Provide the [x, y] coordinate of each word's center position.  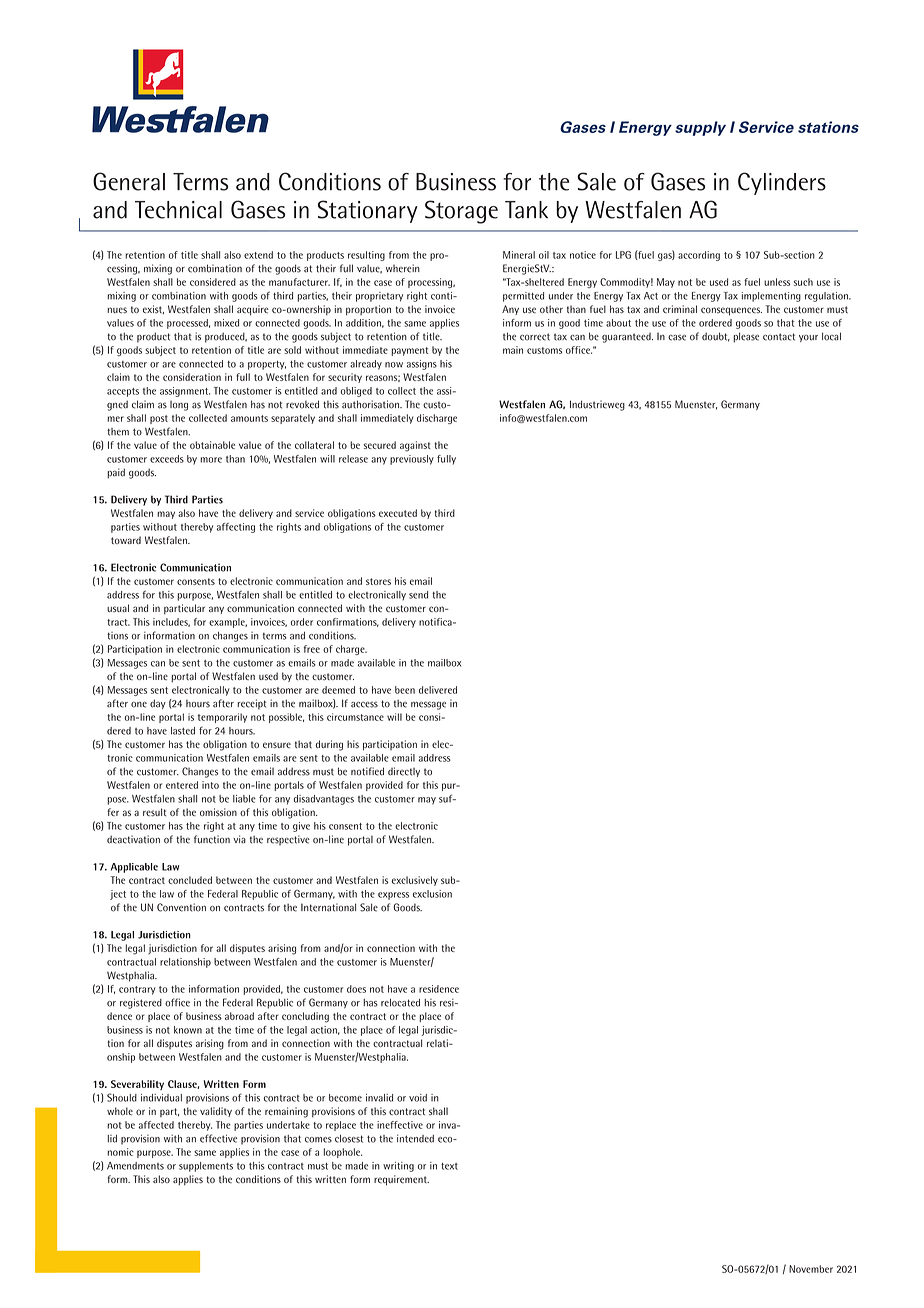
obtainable [212, 445]
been [405, 690]
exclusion [432, 894]
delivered [438, 690]
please [746, 337]
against [415, 446]
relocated [400, 1003]
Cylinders [782, 183]
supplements [206, 1167]
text [449, 1166]
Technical [178, 210]
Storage [461, 212]
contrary [137, 990]
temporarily [222, 718]
